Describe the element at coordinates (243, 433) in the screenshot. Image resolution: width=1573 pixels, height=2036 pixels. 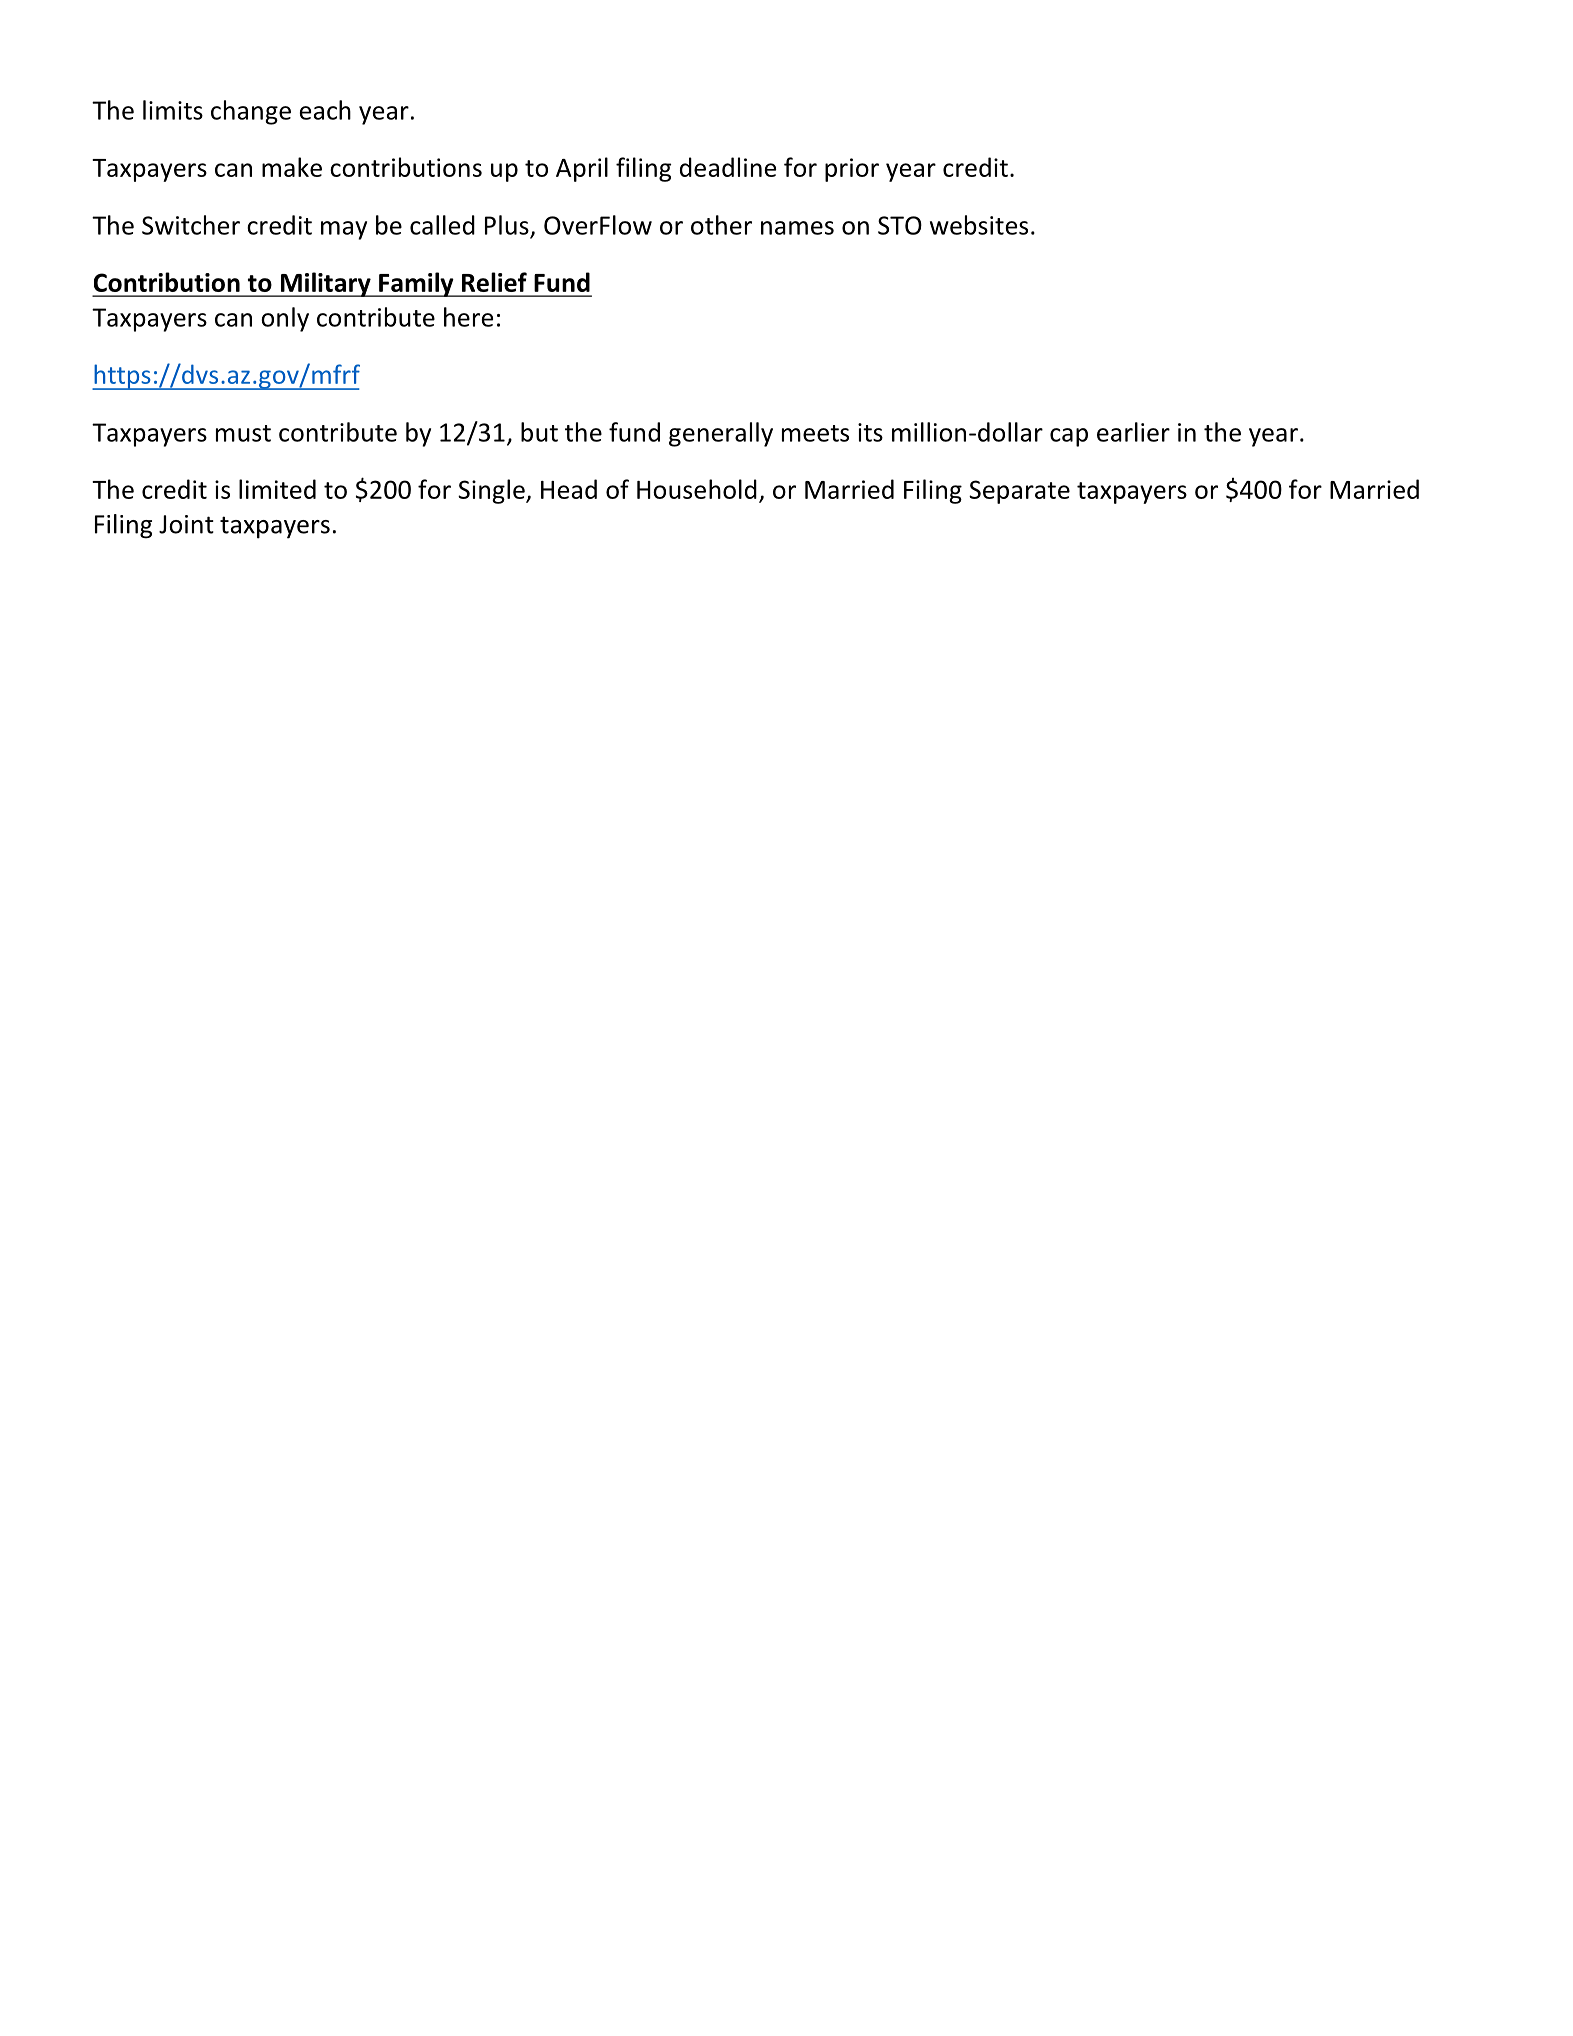
I see `must` at that location.
